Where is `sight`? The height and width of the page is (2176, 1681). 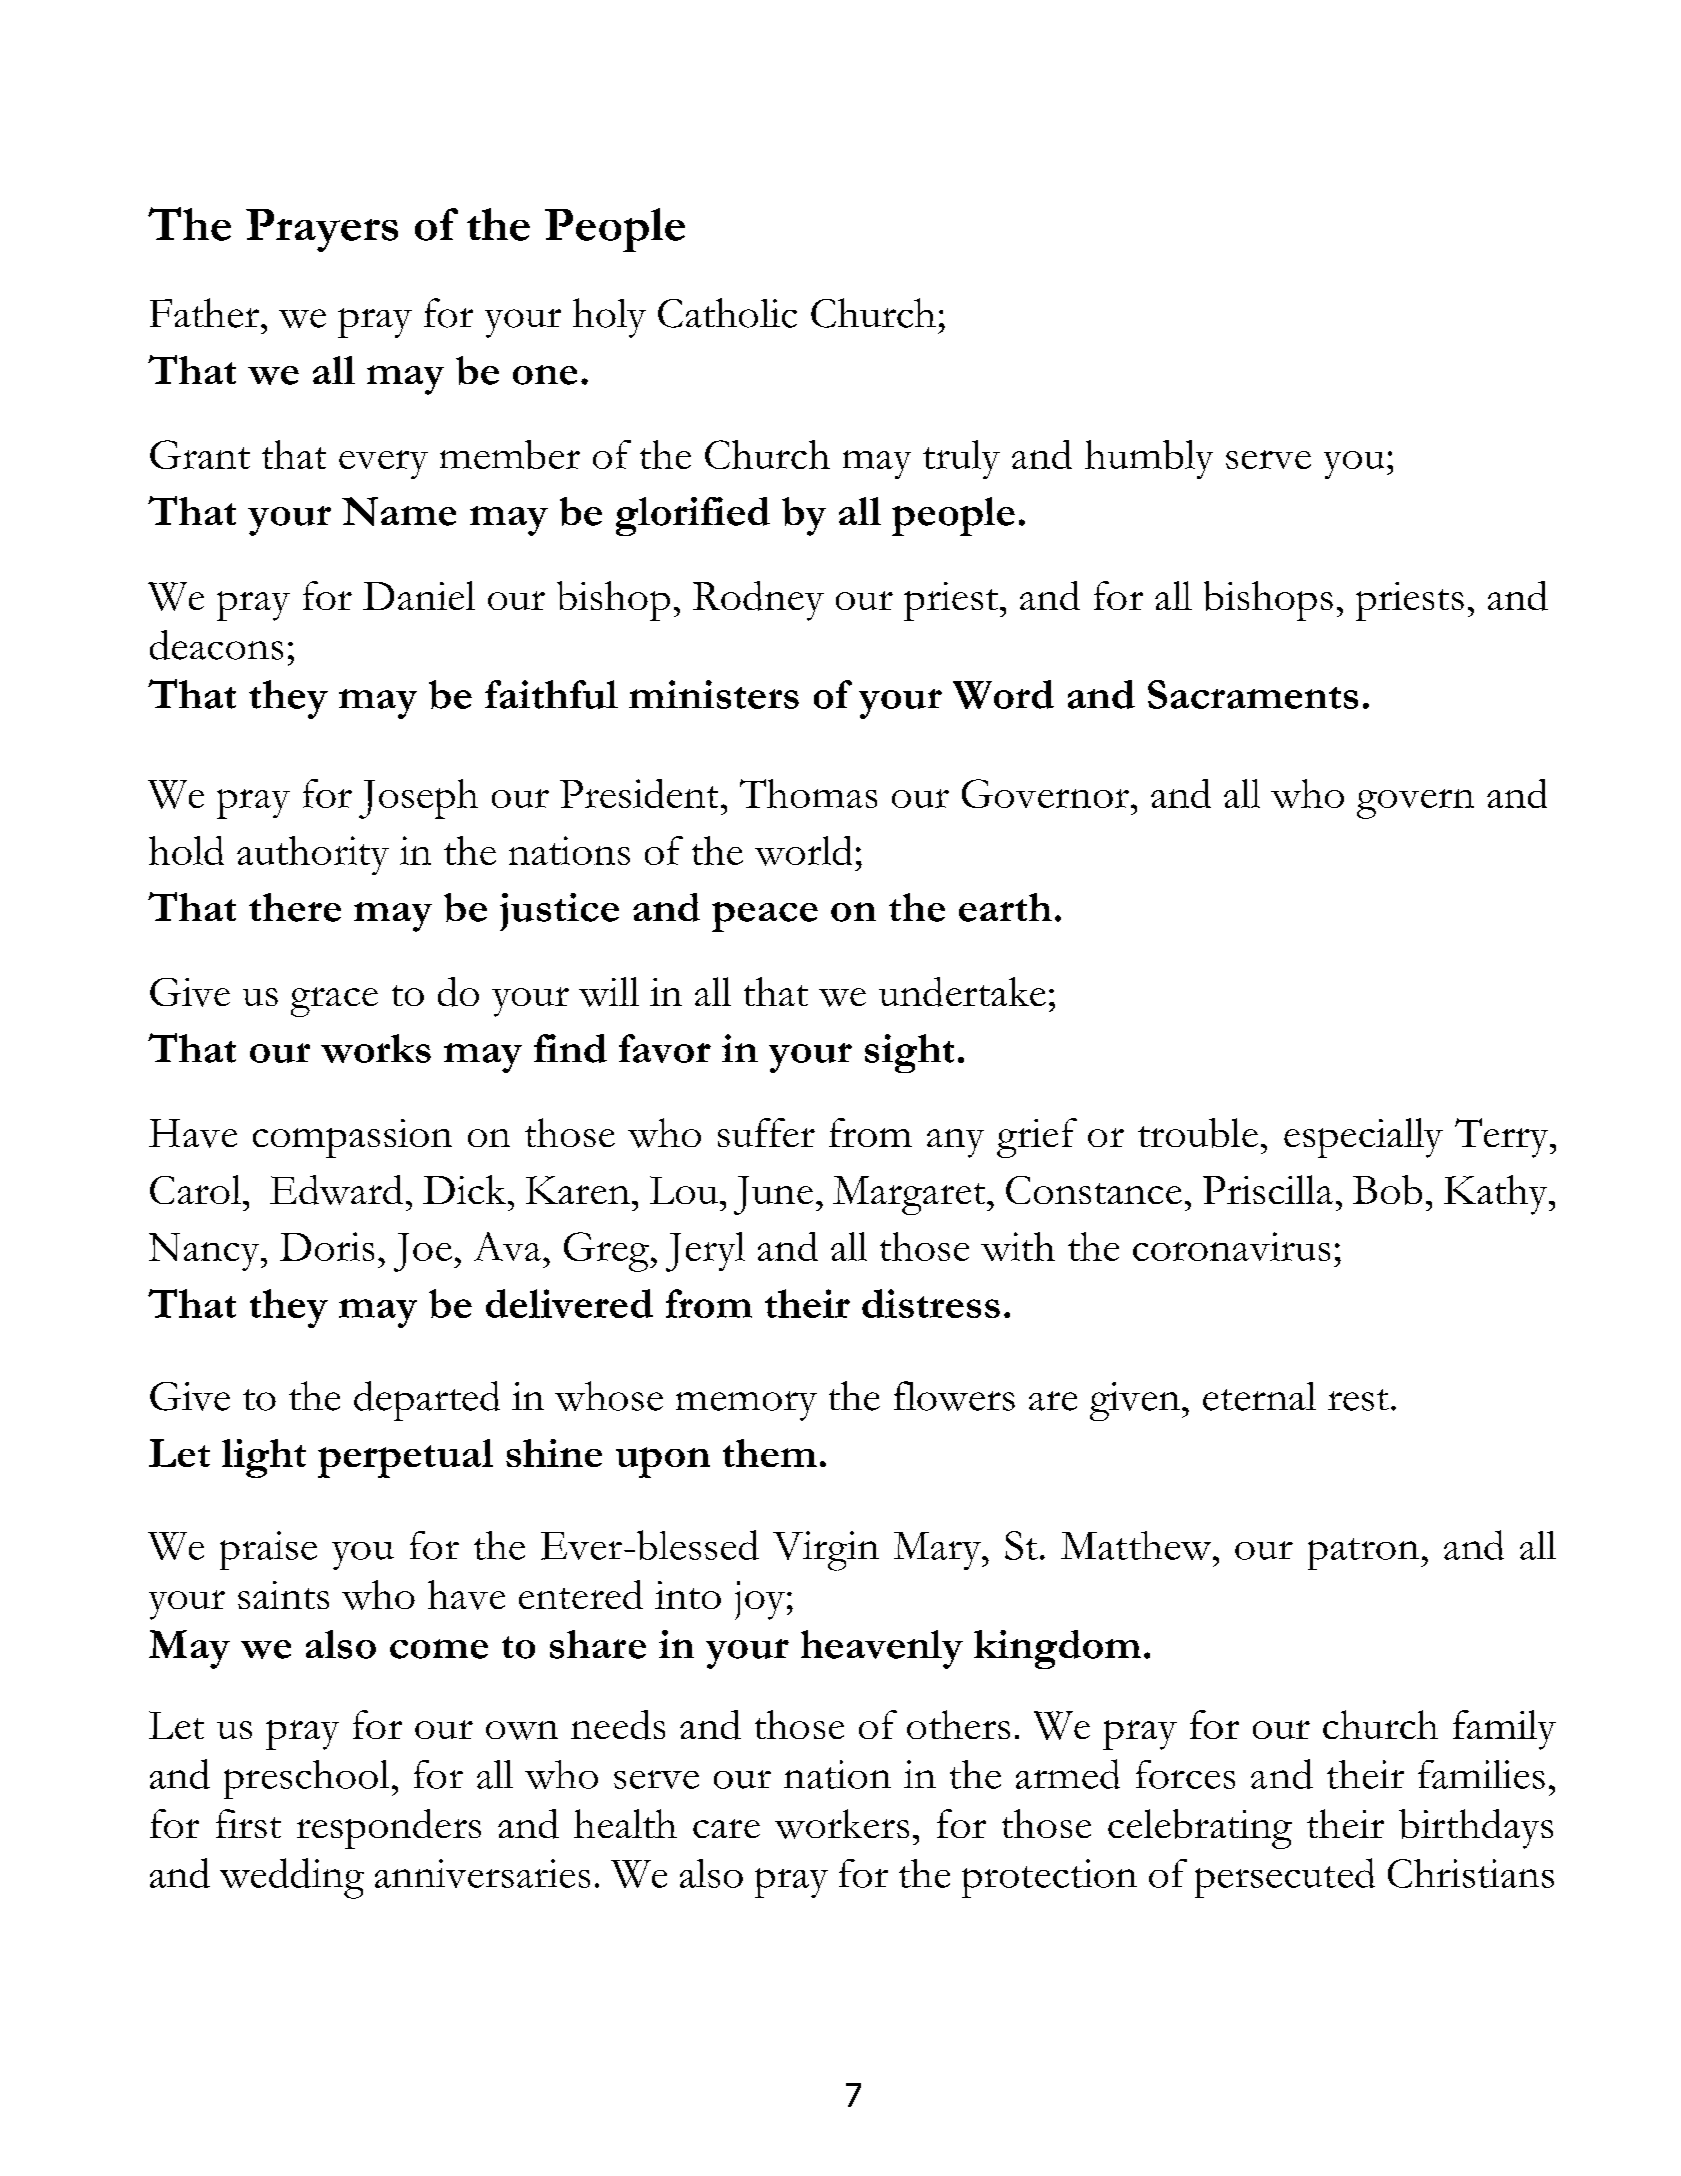
sight is located at coordinates (909, 1053).
